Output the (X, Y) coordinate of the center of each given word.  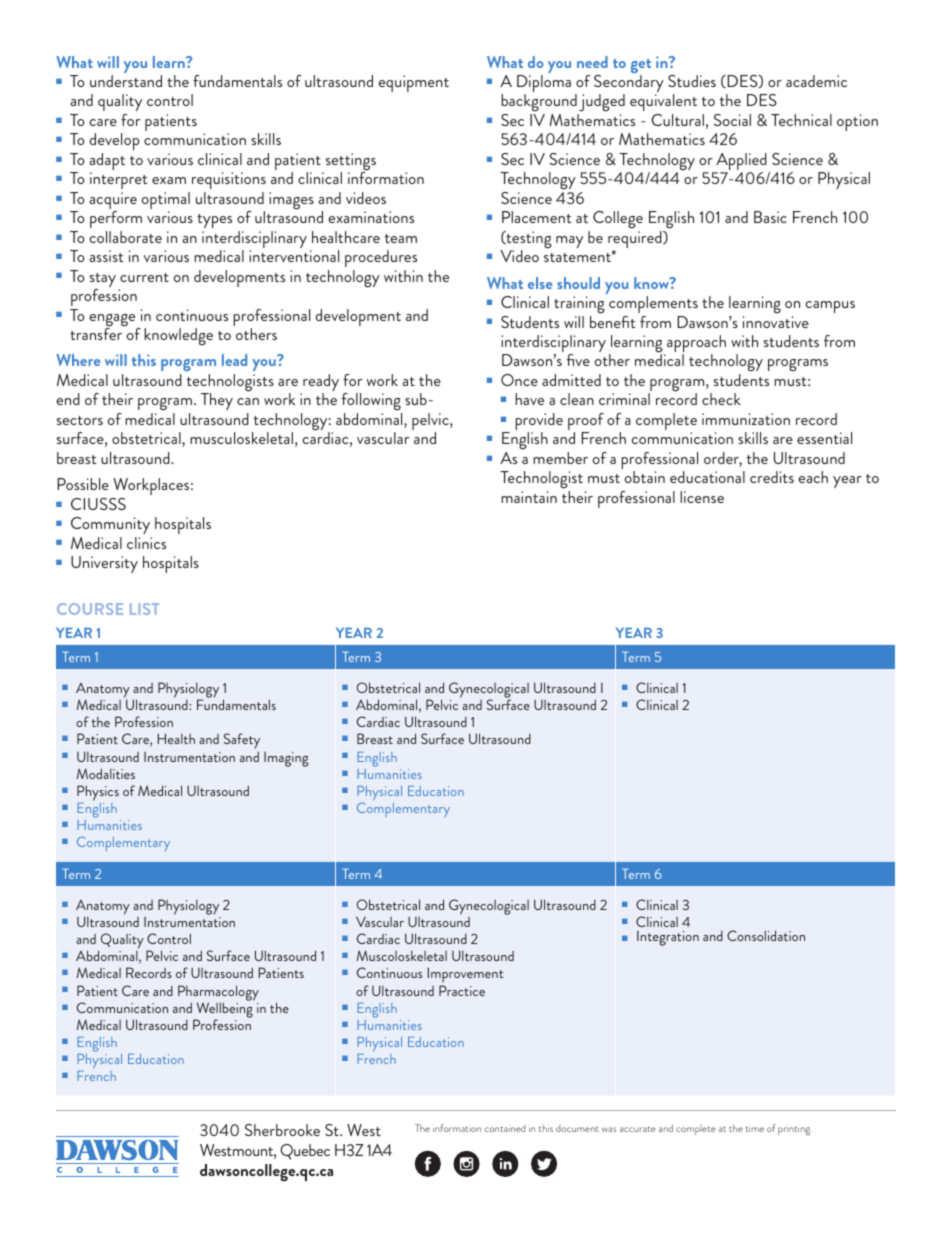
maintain (529, 497)
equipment (413, 83)
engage (113, 321)
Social (732, 120)
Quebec (305, 1152)
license (702, 497)
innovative (776, 322)
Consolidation (766, 935)
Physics (98, 793)
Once (519, 380)
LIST (144, 609)
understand (126, 81)
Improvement (465, 976)
